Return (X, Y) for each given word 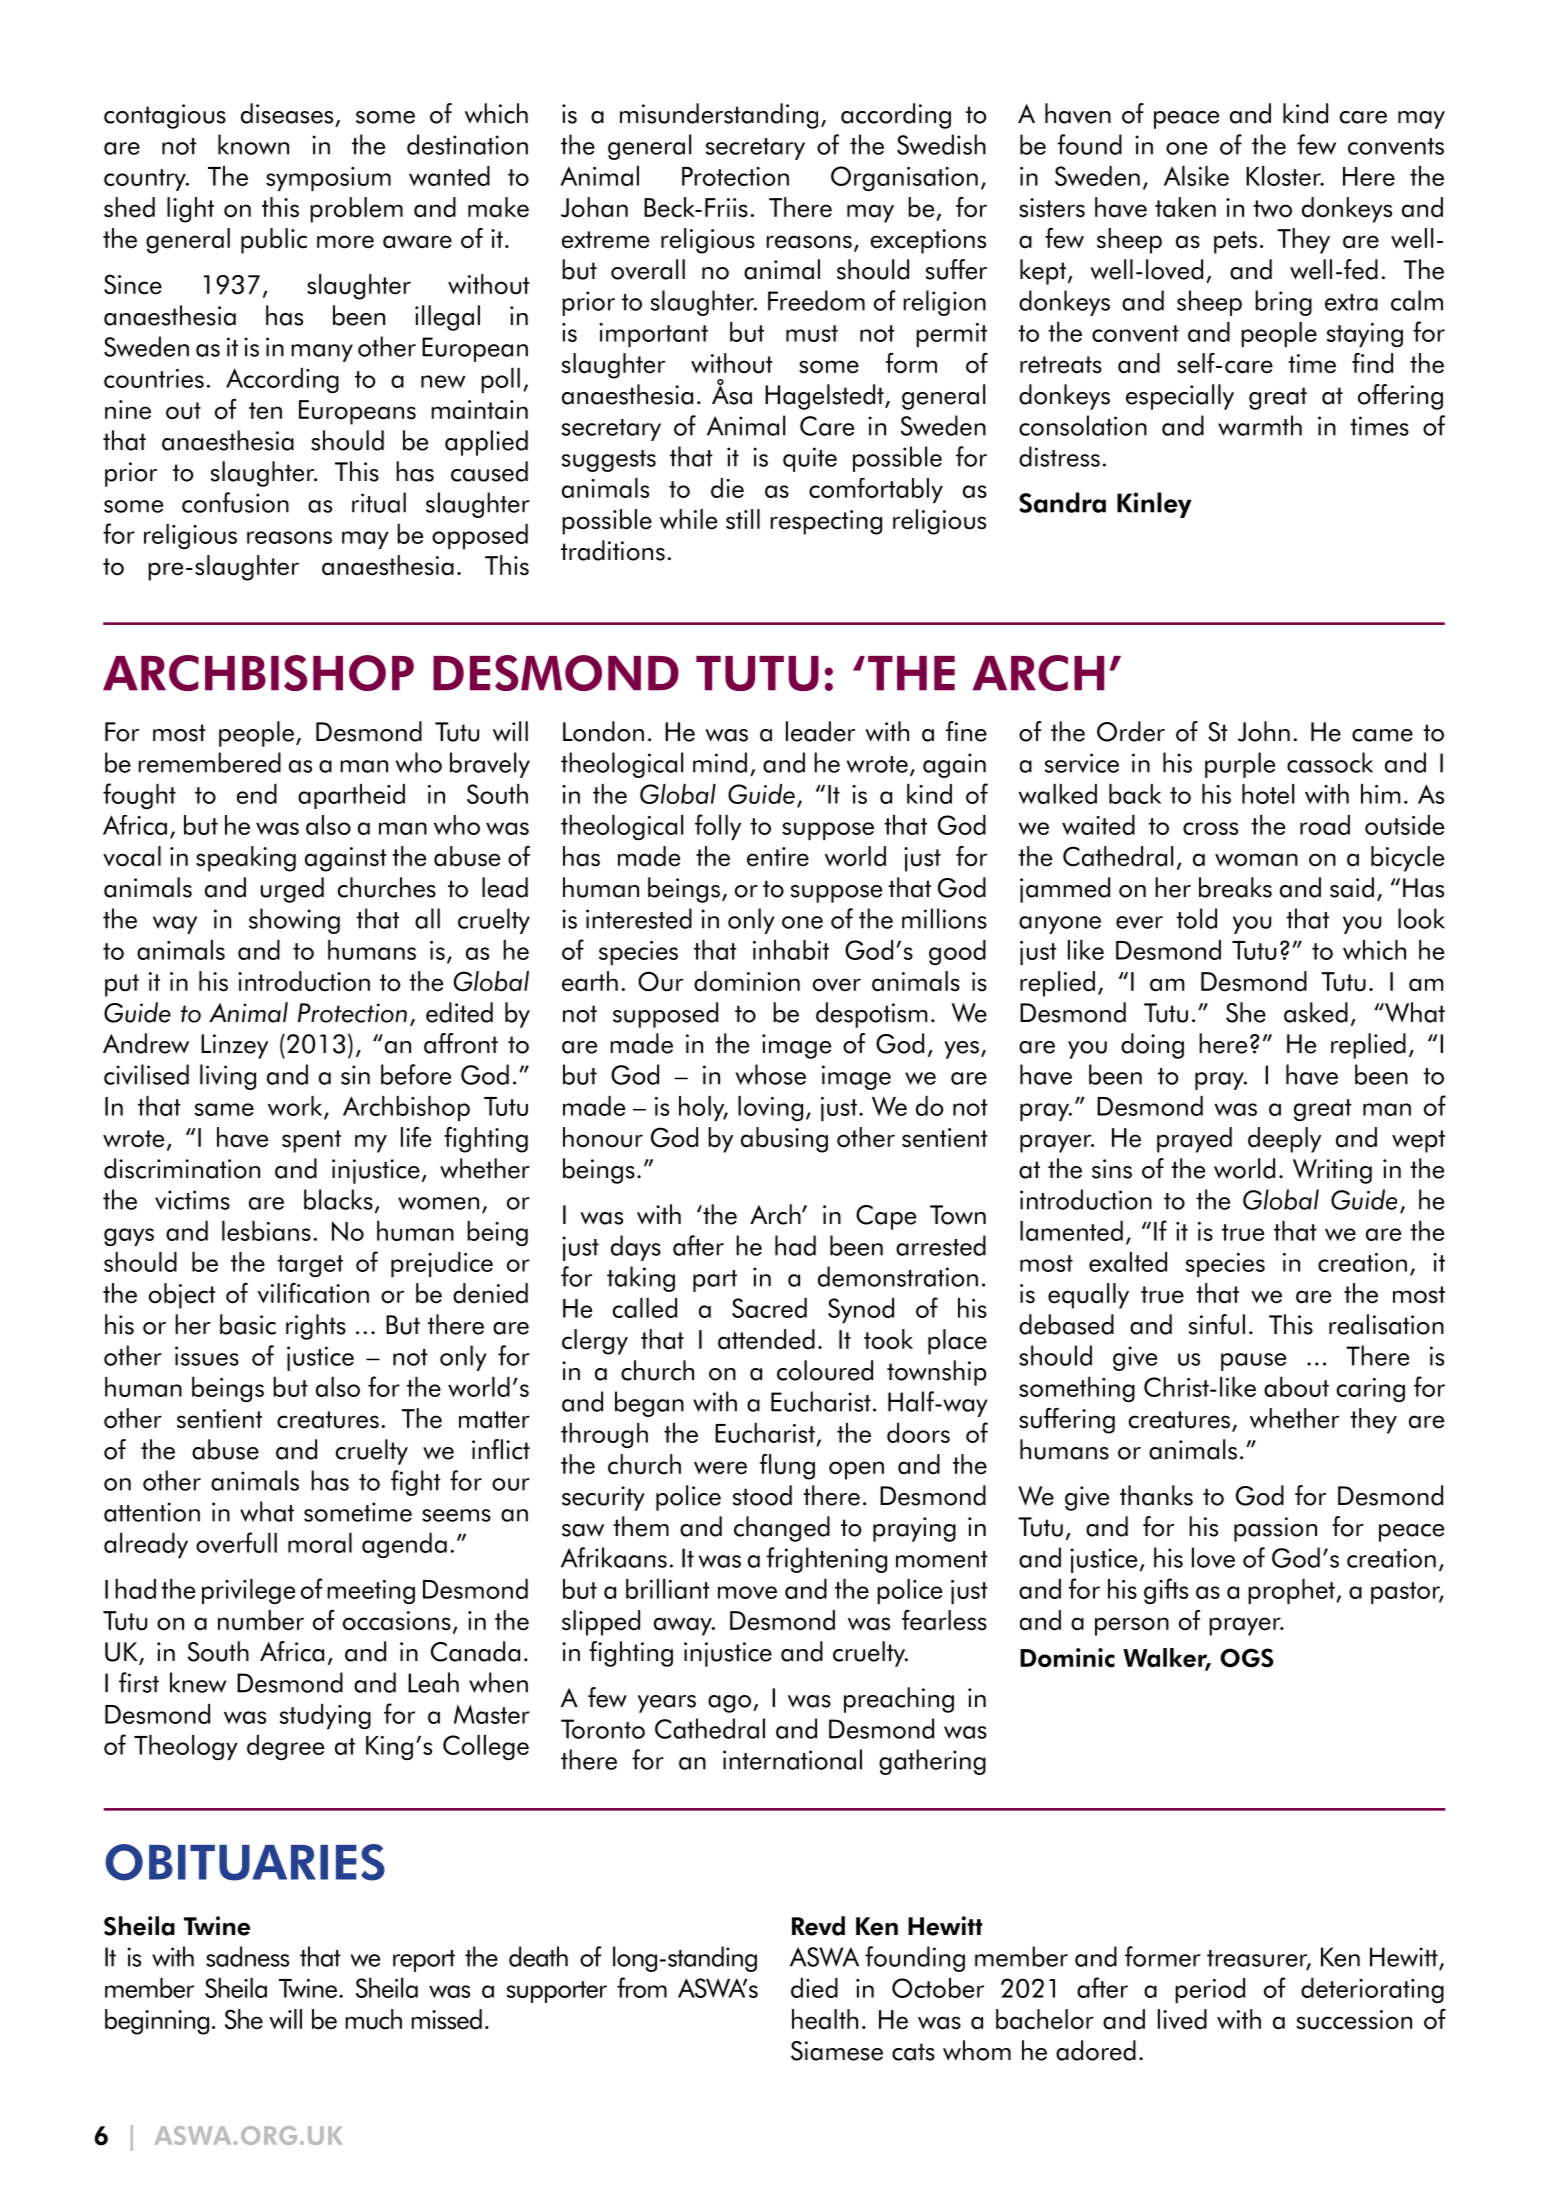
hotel (1268, 794)
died (814, 1988)
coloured (825, 1370)
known (253, 144)
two (1272, 209)
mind (720, 762)
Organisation (904, 178)
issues (207, 1356)
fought (139, 796)
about (1296, 1387)
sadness (247, 1956)
